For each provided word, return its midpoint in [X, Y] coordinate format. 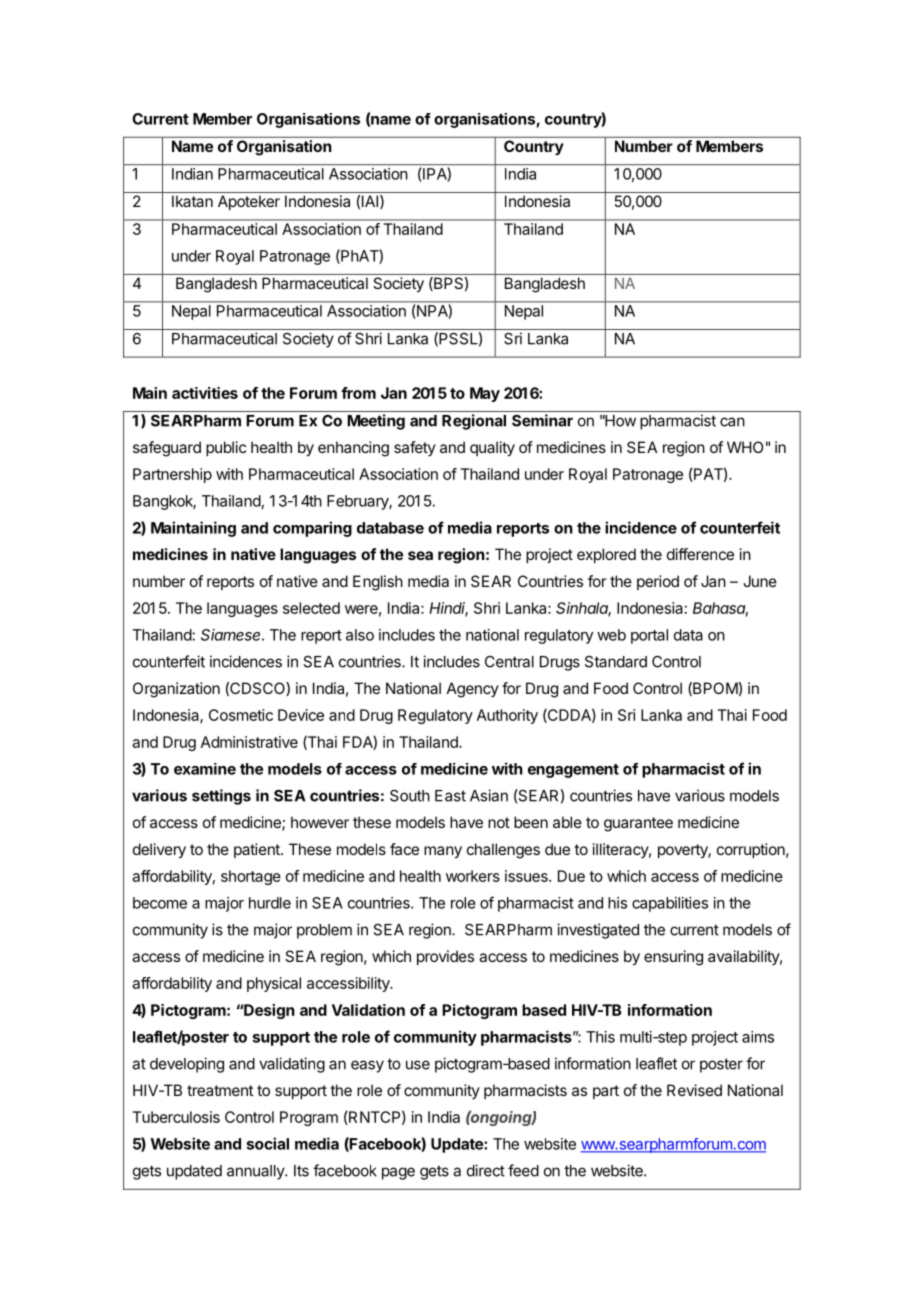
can [732, 422]
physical [274, 984]
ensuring [673, 958]
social [267, 1143]
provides [445, 957]
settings [221, 797]
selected [311, 608]
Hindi [448, 609]
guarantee [638, 824]
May [485, 394]
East [450, 796]
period [658, 582]
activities [205, 393]
